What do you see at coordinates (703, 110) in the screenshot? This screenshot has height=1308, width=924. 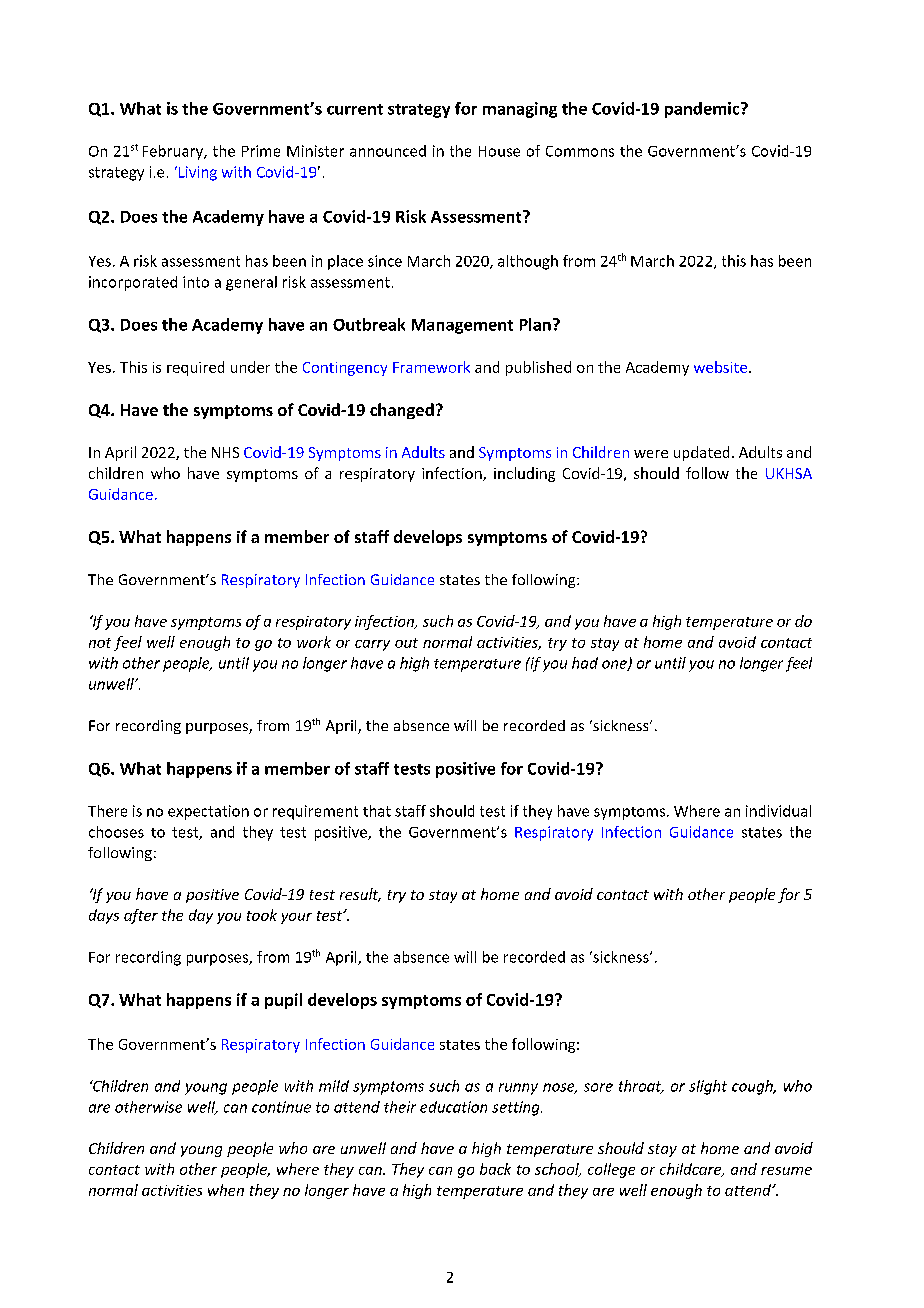 I see `pandemic` at bounding box center [703, 110].
